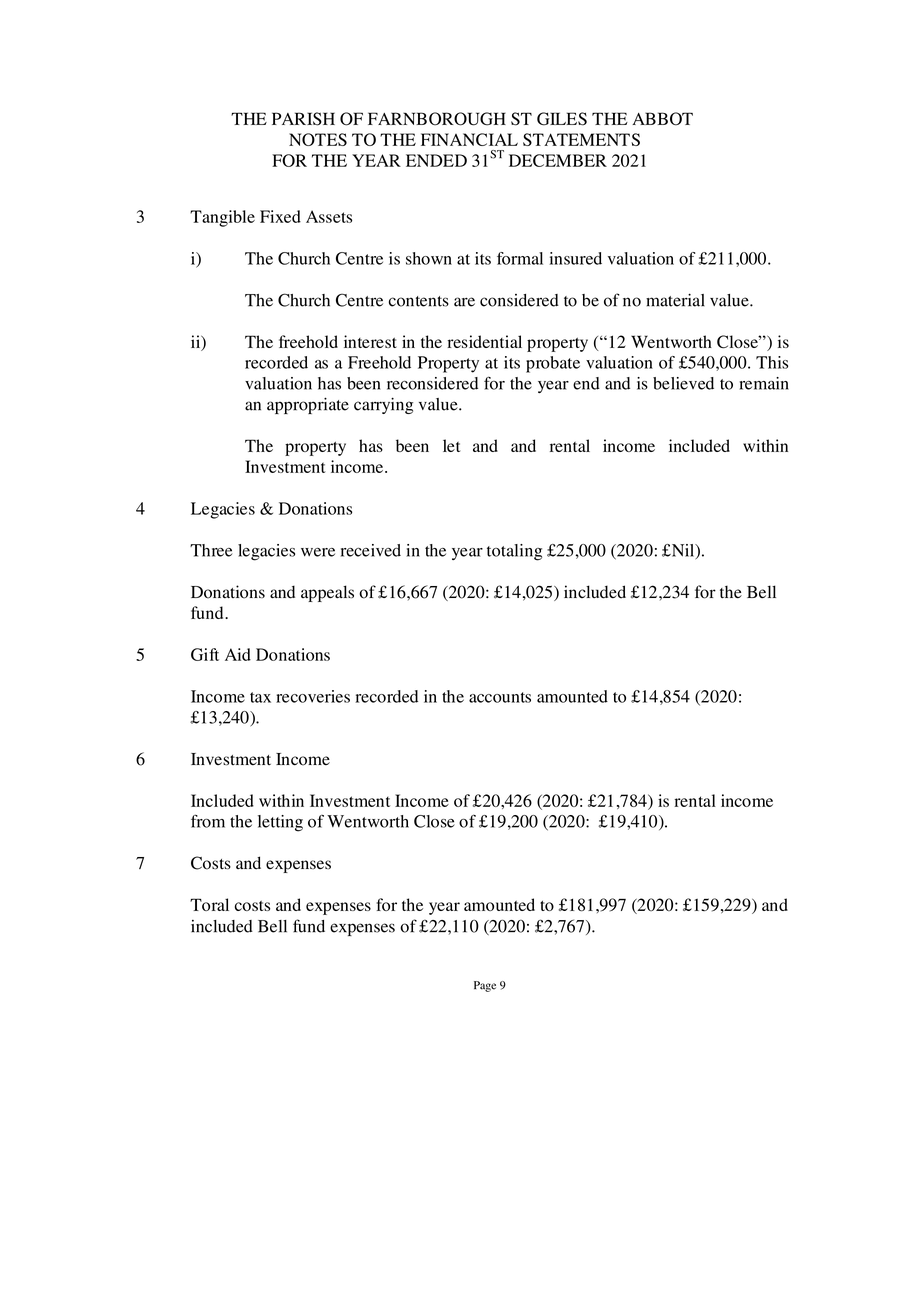 The image size is (924, 1308). What do you see at coordinates (469, 139) in the screenshot?
I see `FINANCIAL` at bounding box center [469, 139].
